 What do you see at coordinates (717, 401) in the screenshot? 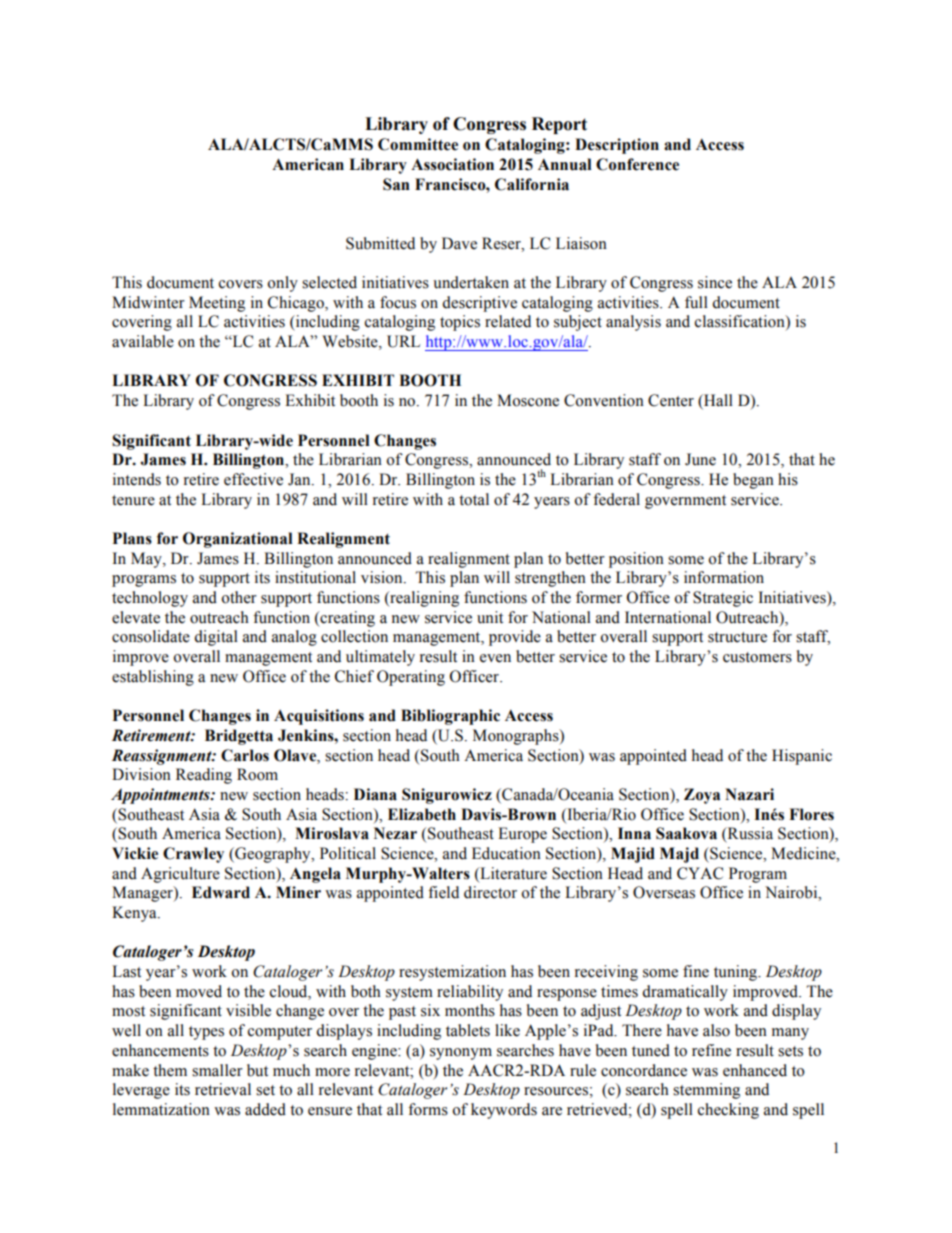
I see `Hall` at bounding box center [717, 401].
